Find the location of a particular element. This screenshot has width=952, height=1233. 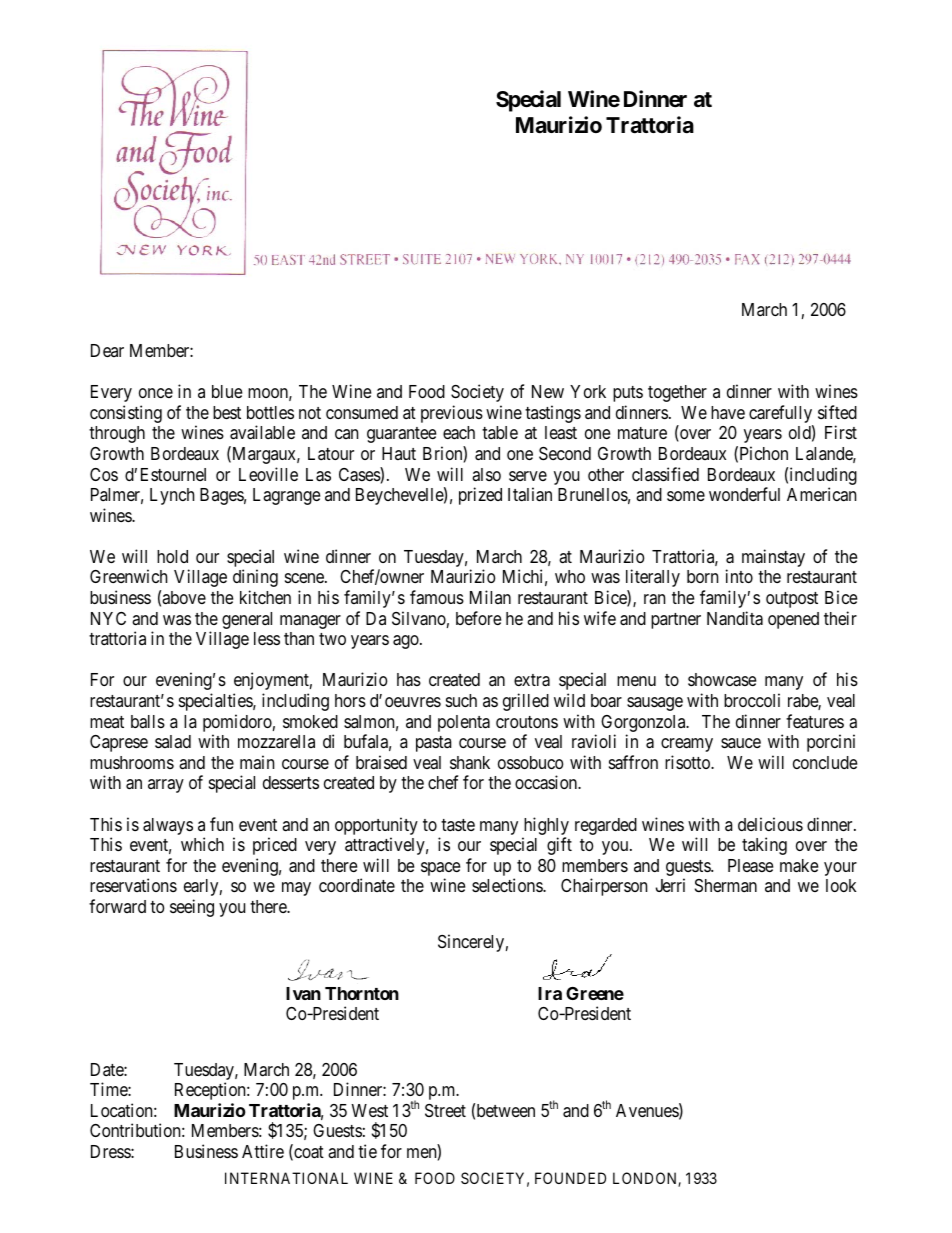

previous is located at coordinates (452, 414).
